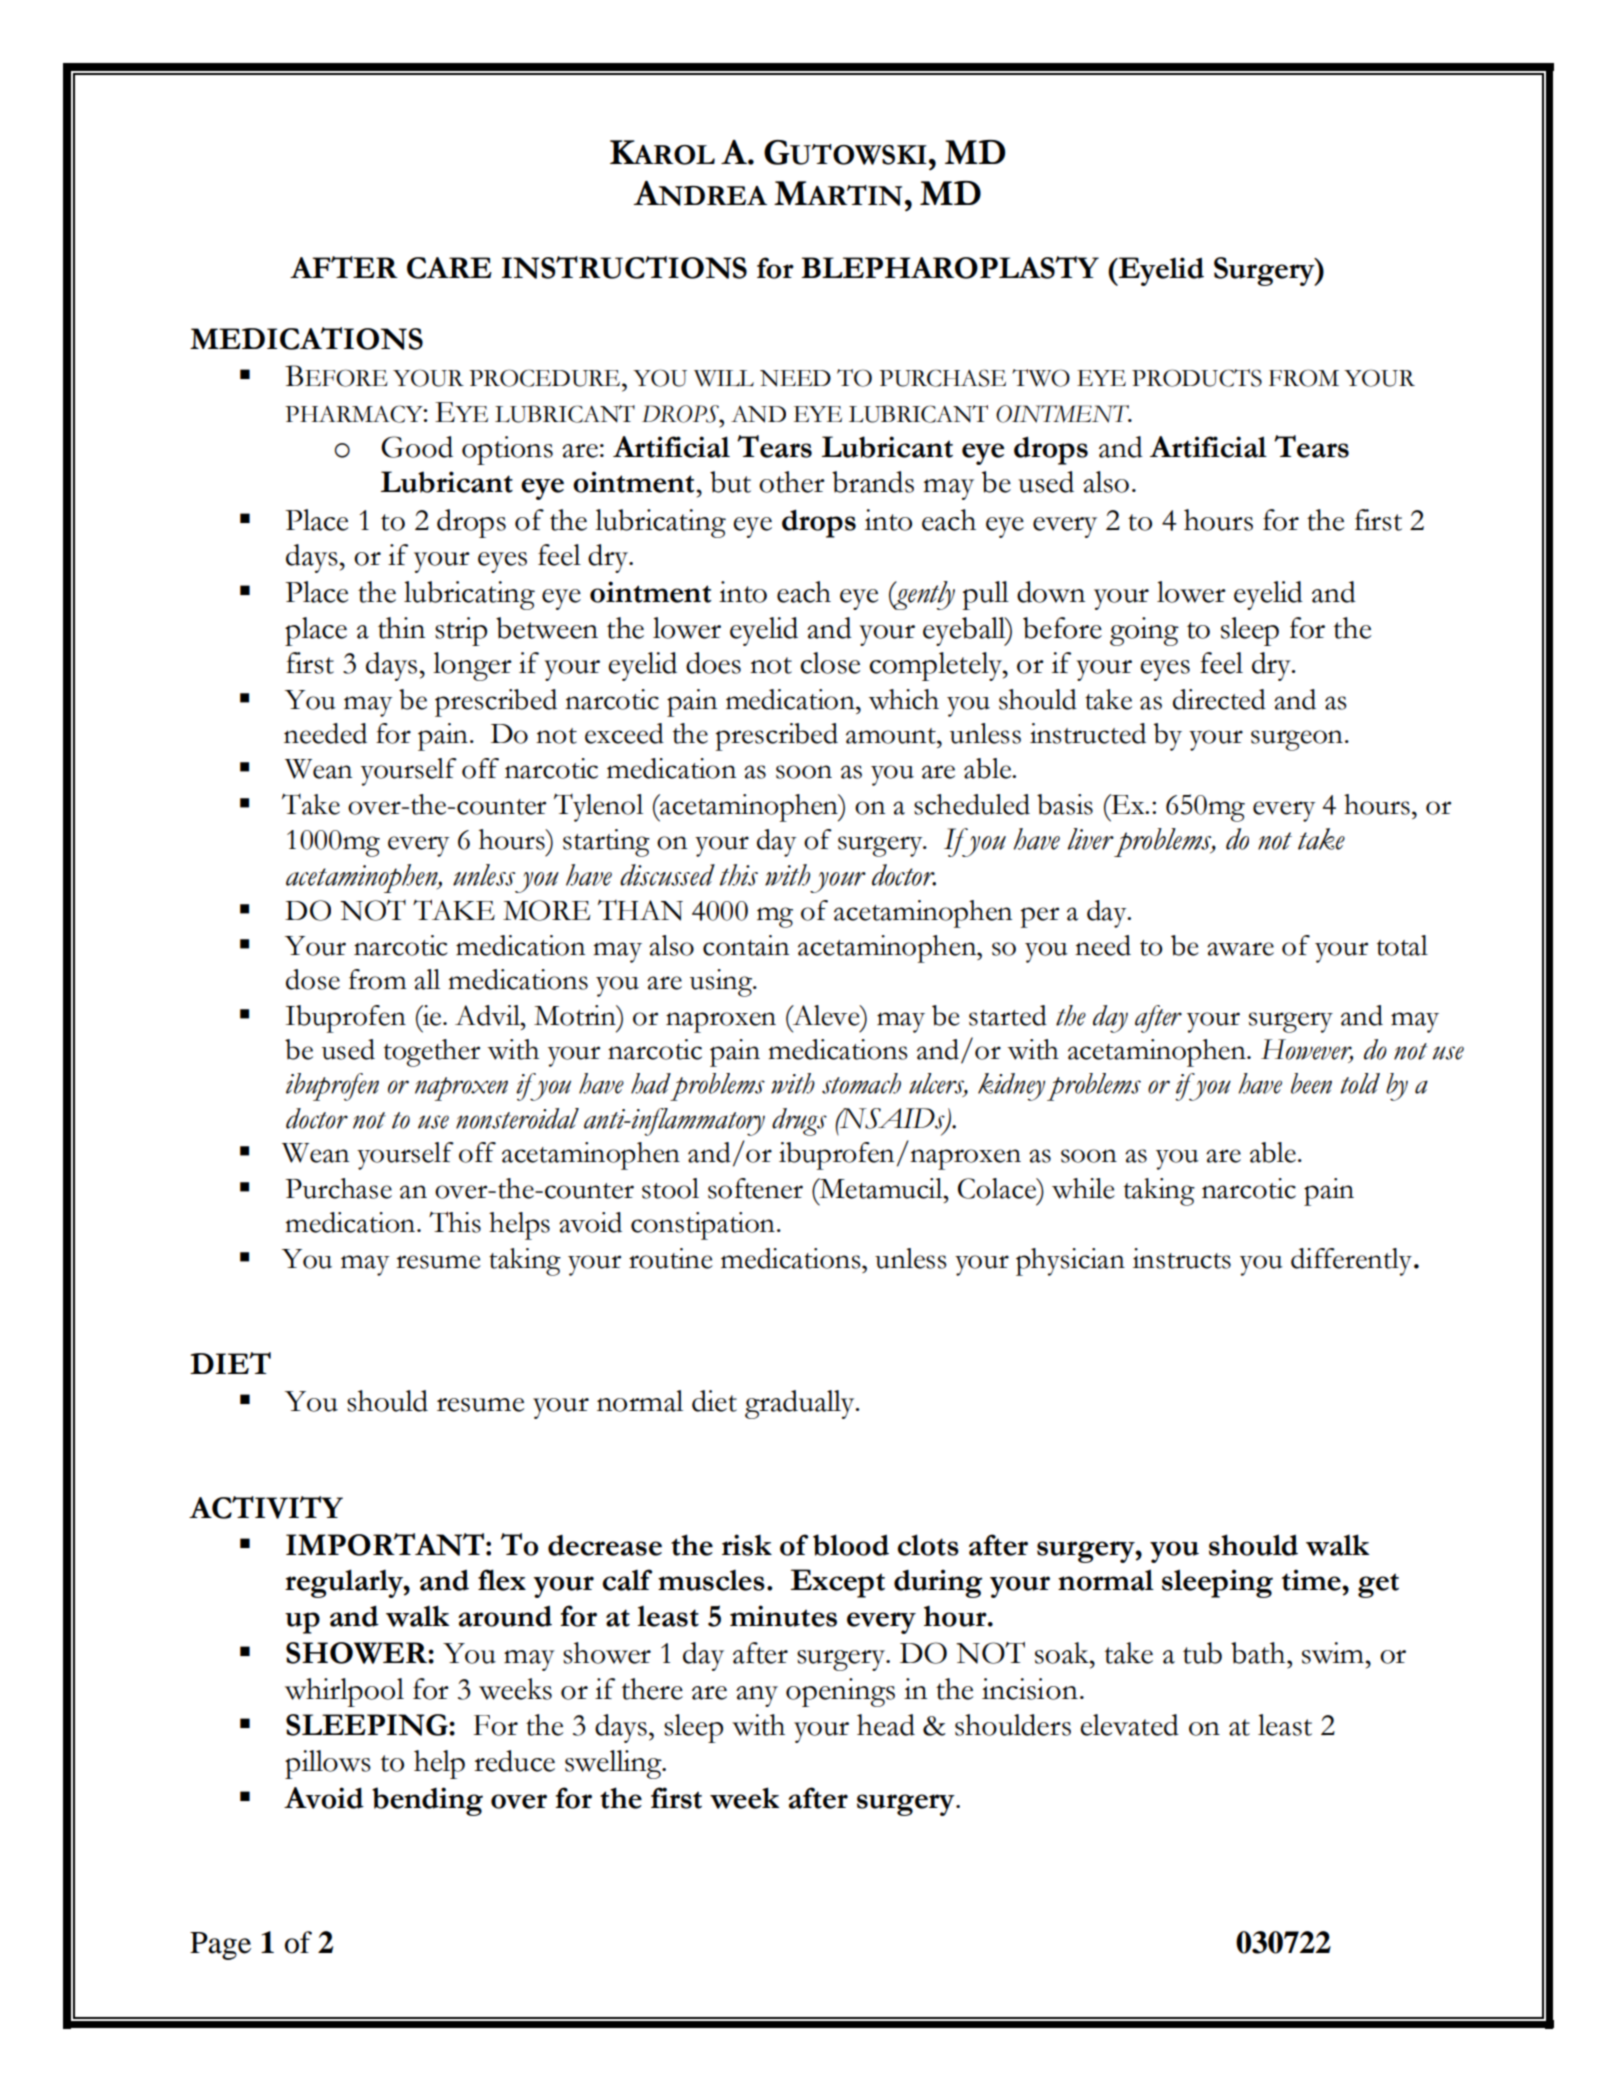 The width and height of the screenshot is (1616, 2091). What do you see at coordinates (886, 1725) in the screenshot?
I see `head` at bounding box center [886, 1725].
